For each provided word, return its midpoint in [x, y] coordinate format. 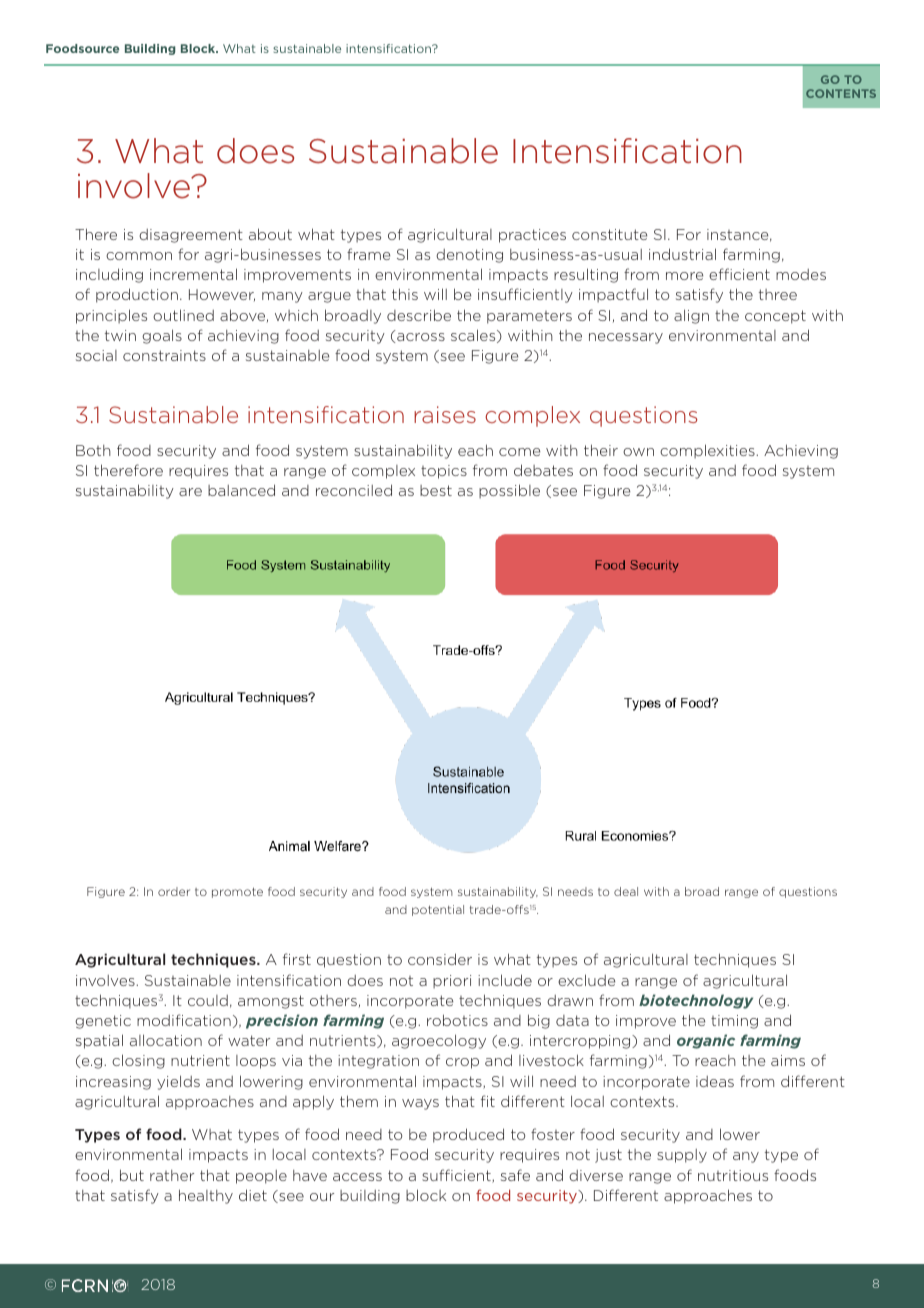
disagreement [191, 236]
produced [468, 1135]
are [190, 492]
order [174, 891]
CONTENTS [841, 93]
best [436, 490]
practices [532, 236]
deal [626, 891]
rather [172, 1175]
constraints [164, 355]
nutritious [733, 1175]
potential [438, 910]
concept [775, 317]
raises [445, 414]
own [638, 452]
